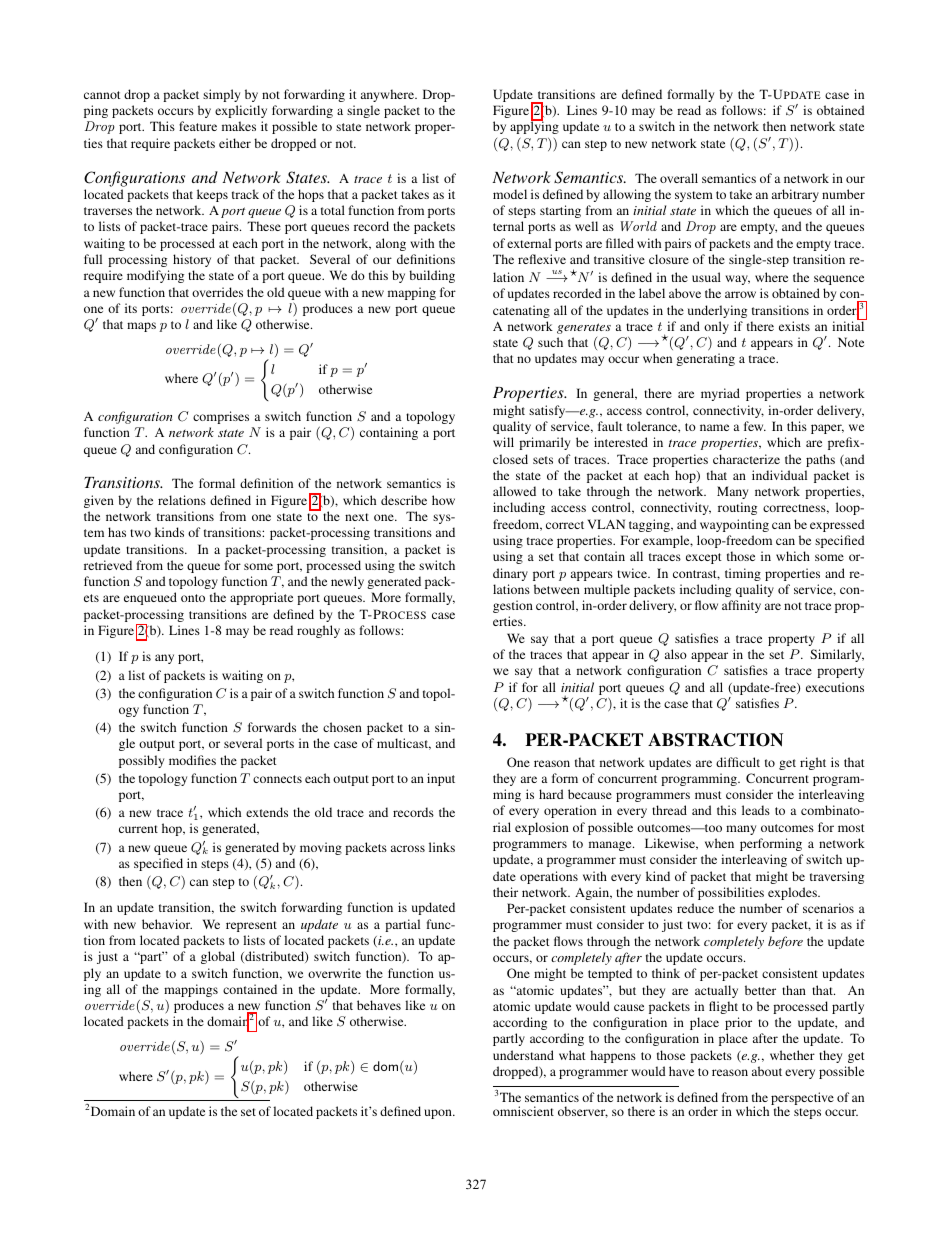 This screenshot has width=952, height=1233. Describe the element at coordinates (218, 957) in the screenshot. I see `global` at that location.
